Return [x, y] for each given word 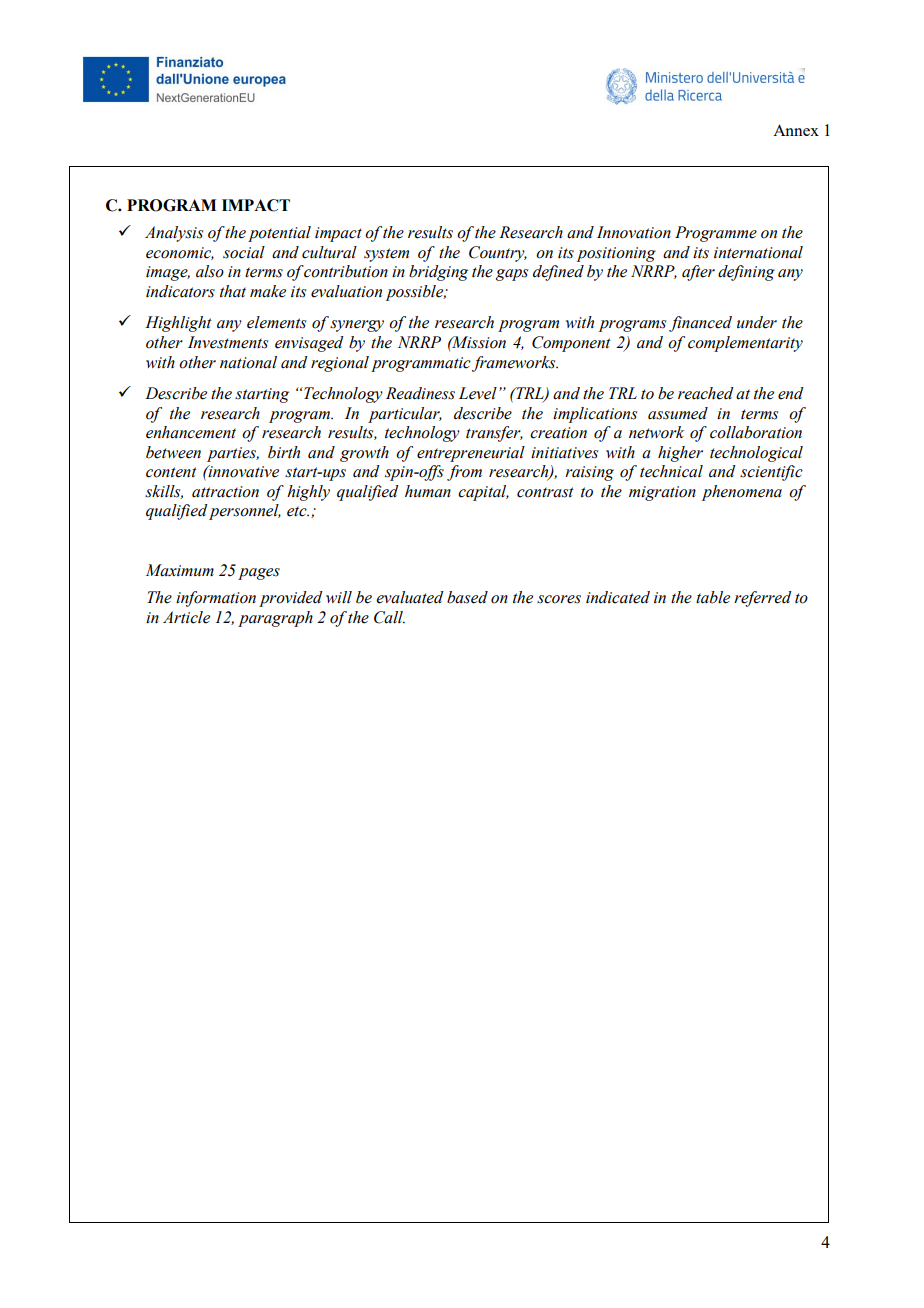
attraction [225, 492]
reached [706, 393]
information [216, 599]
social [244, 252]
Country [498, 254]
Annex [796, 130]
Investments [228, 342]
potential [279, 234]
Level [478, 393]
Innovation [634, 232]
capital [483, 493]
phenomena [742, 493]
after [698, 273]
